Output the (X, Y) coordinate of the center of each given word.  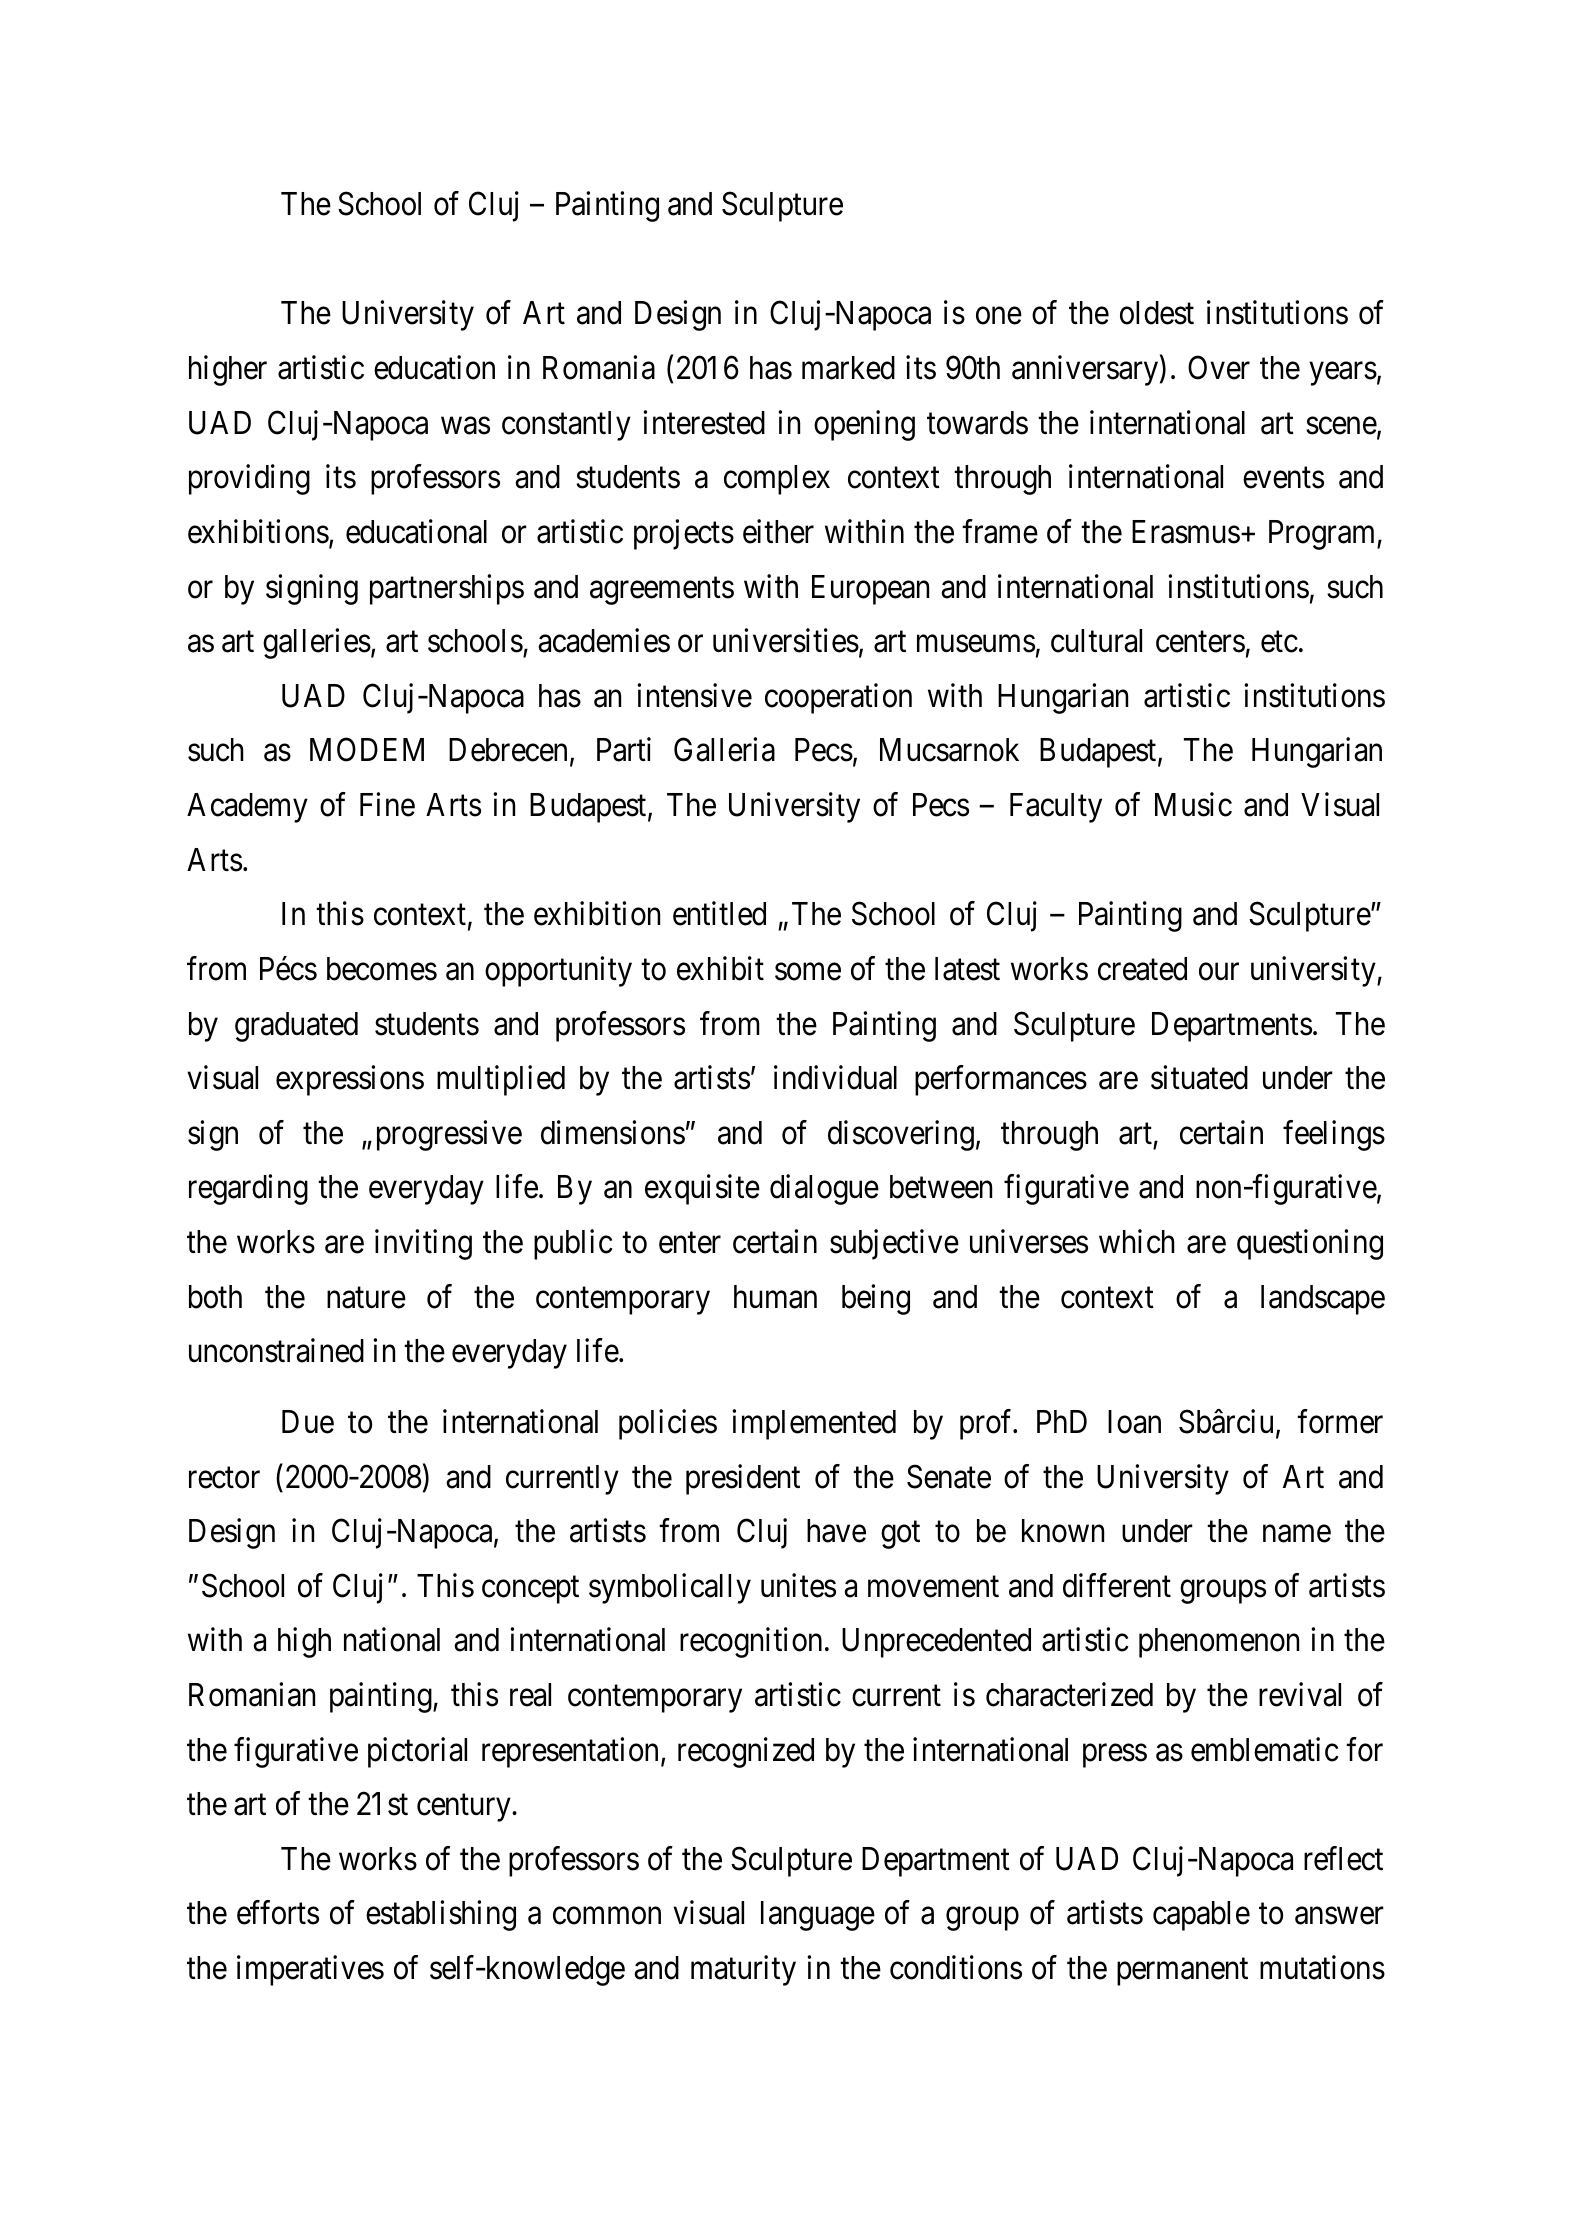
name (1297, 1534)
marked (848, 368)
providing (249, 480)
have (836, 1531)
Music (1193, 805)
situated (1199, 1078)
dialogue (824, 1190)
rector (224, 1478)
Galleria (724, 750)
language (818, 1916)
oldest (1157, 313)
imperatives (310, 1970)
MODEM (367, 750)
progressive (449, 1135)
